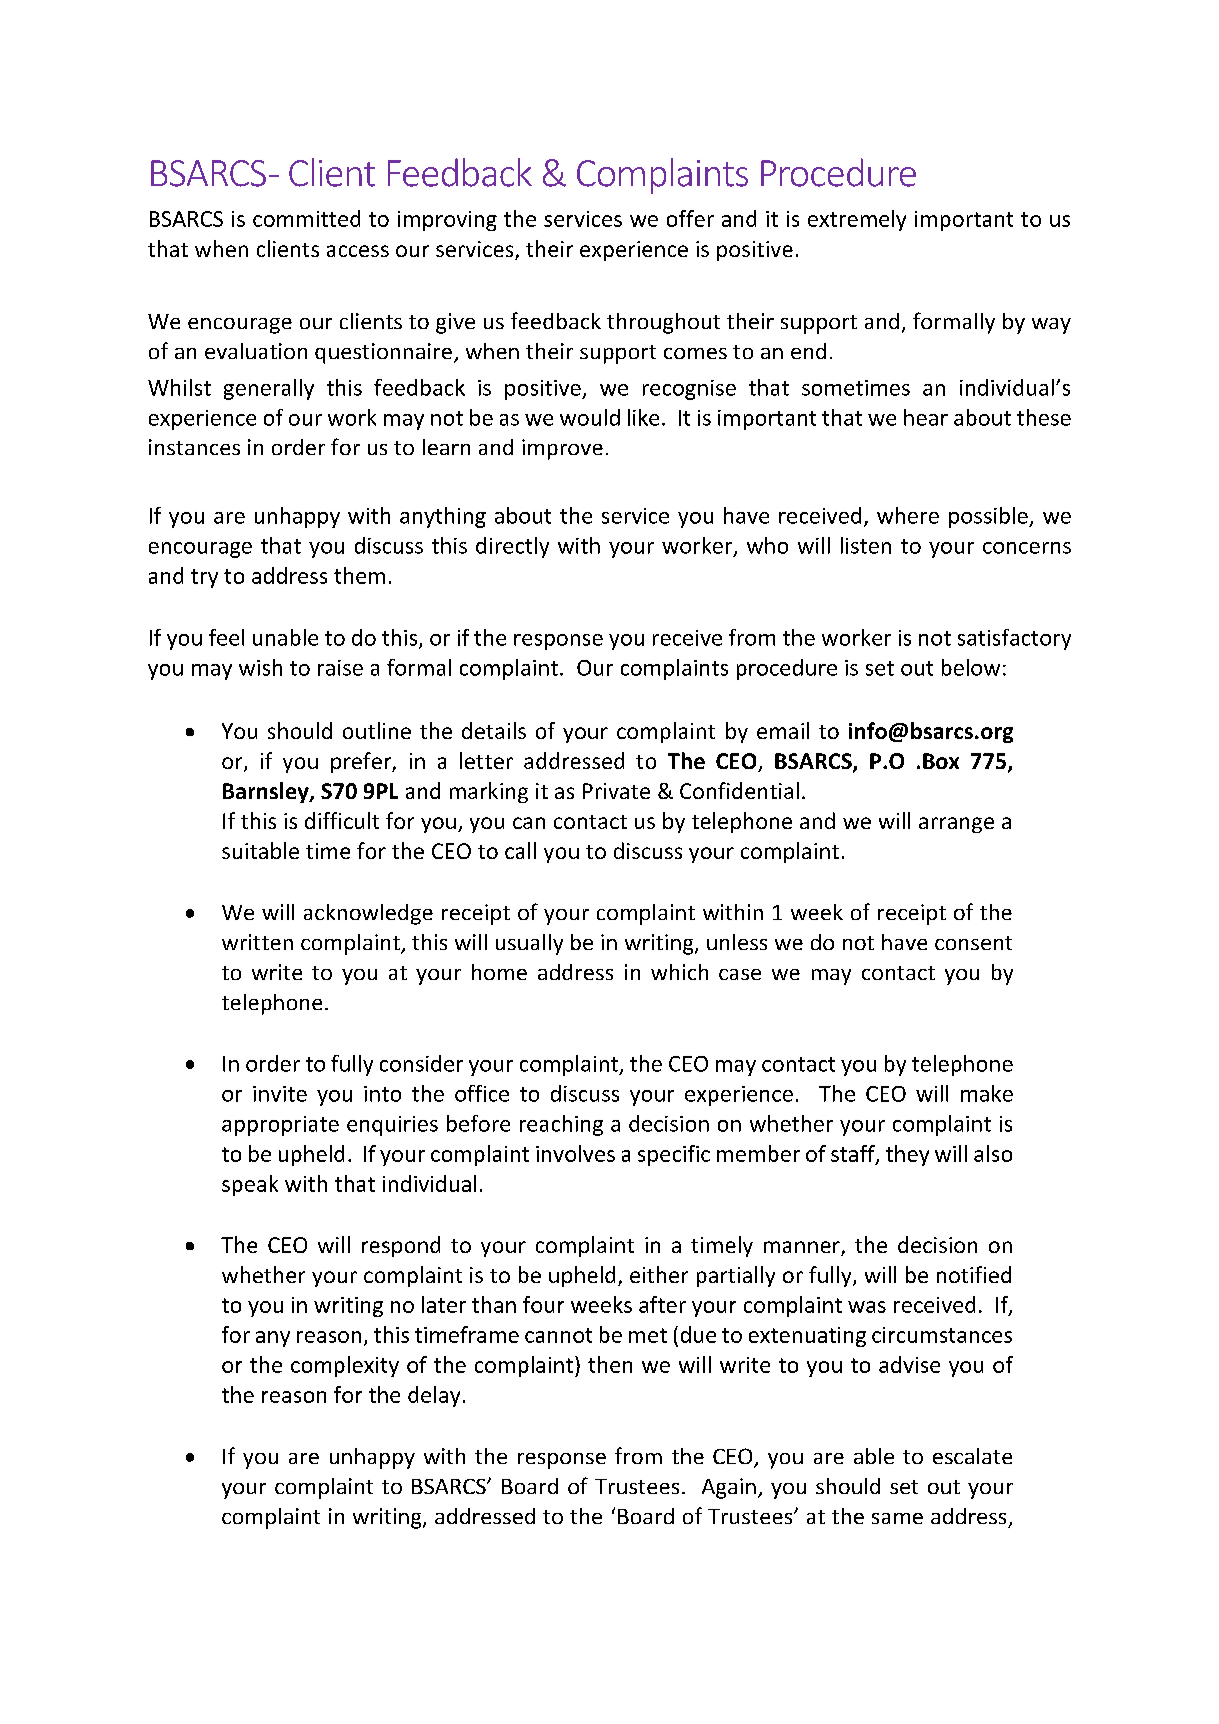 The height and width of the screenshot is (1724, 1219). I want to click on complexity, so click(345, 1366).
